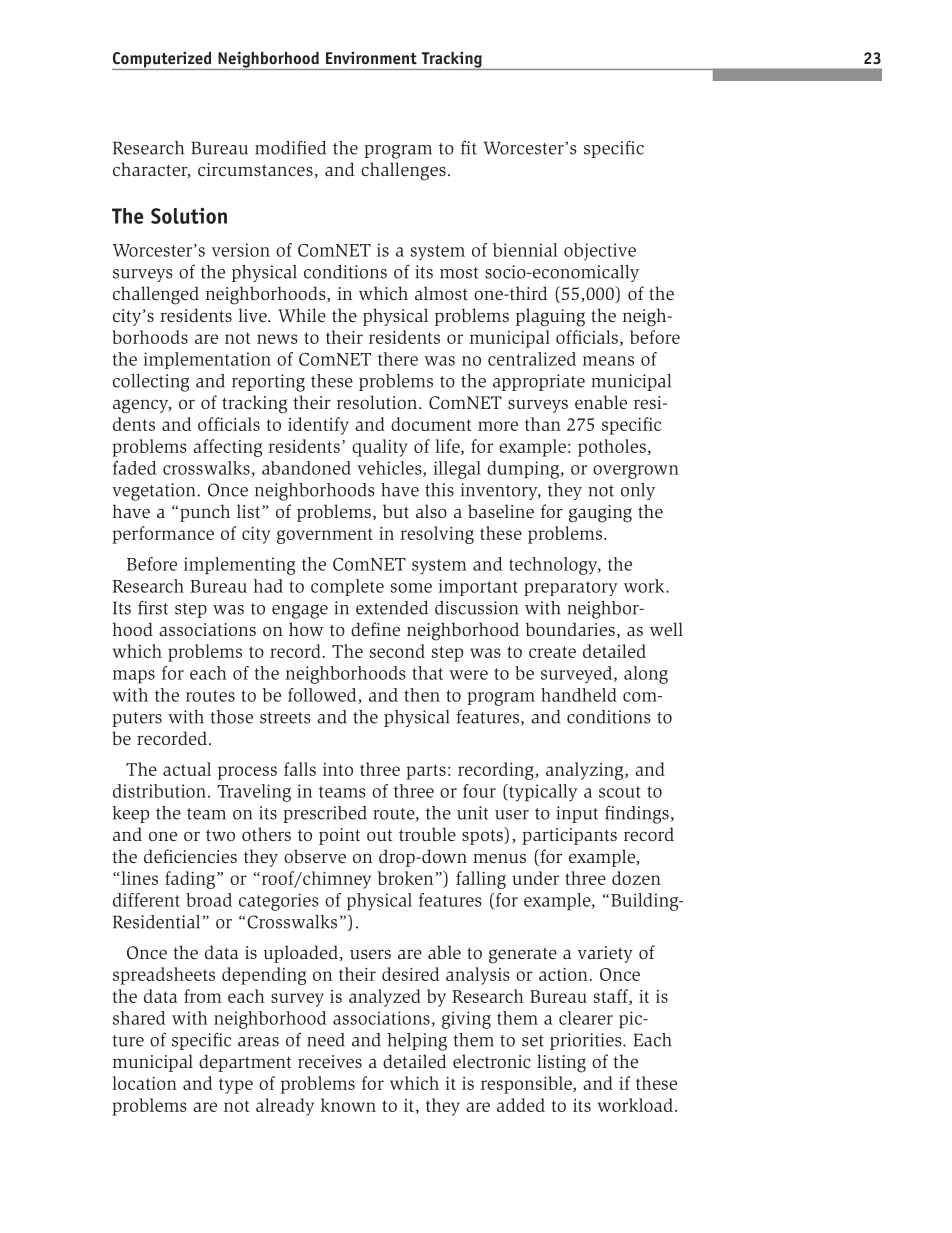  What do you see at coordinates (371, 58) in the screenshot?
I see `Environment` at bounding box center [371, 58].
